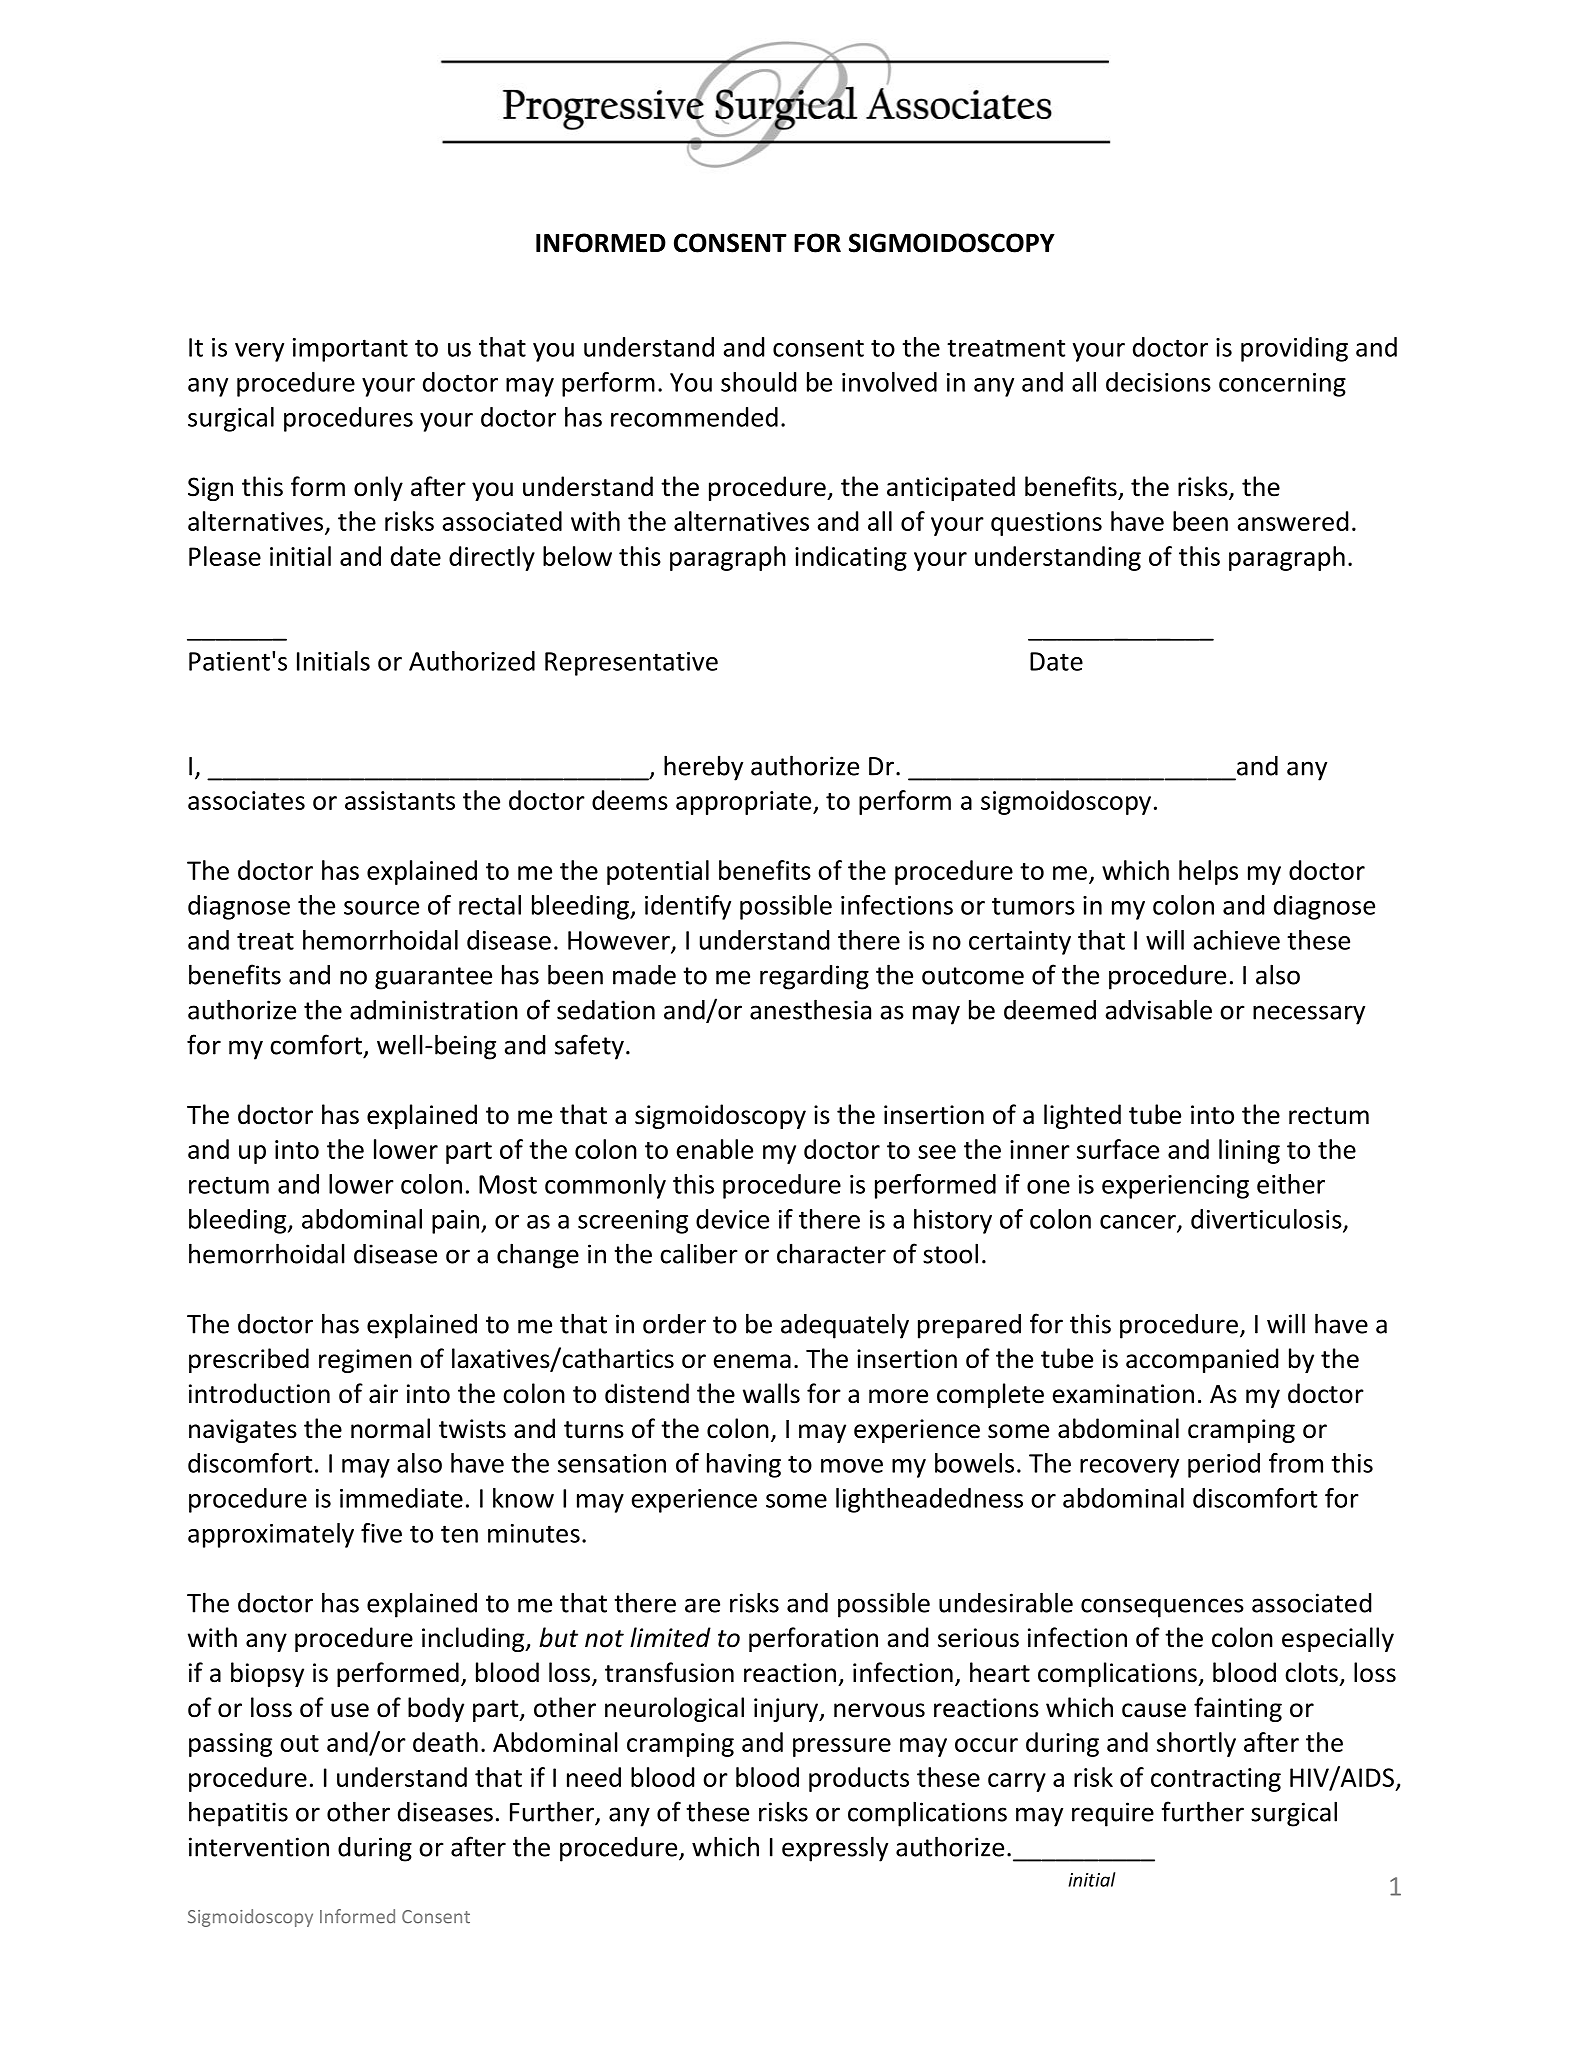 Image resolution: width=1589 pixels, height=2057 pixels. What do you see at coordinates (1202, 1360) in the document?
I see `accompanied` at bounding box center [1202, 1360].
